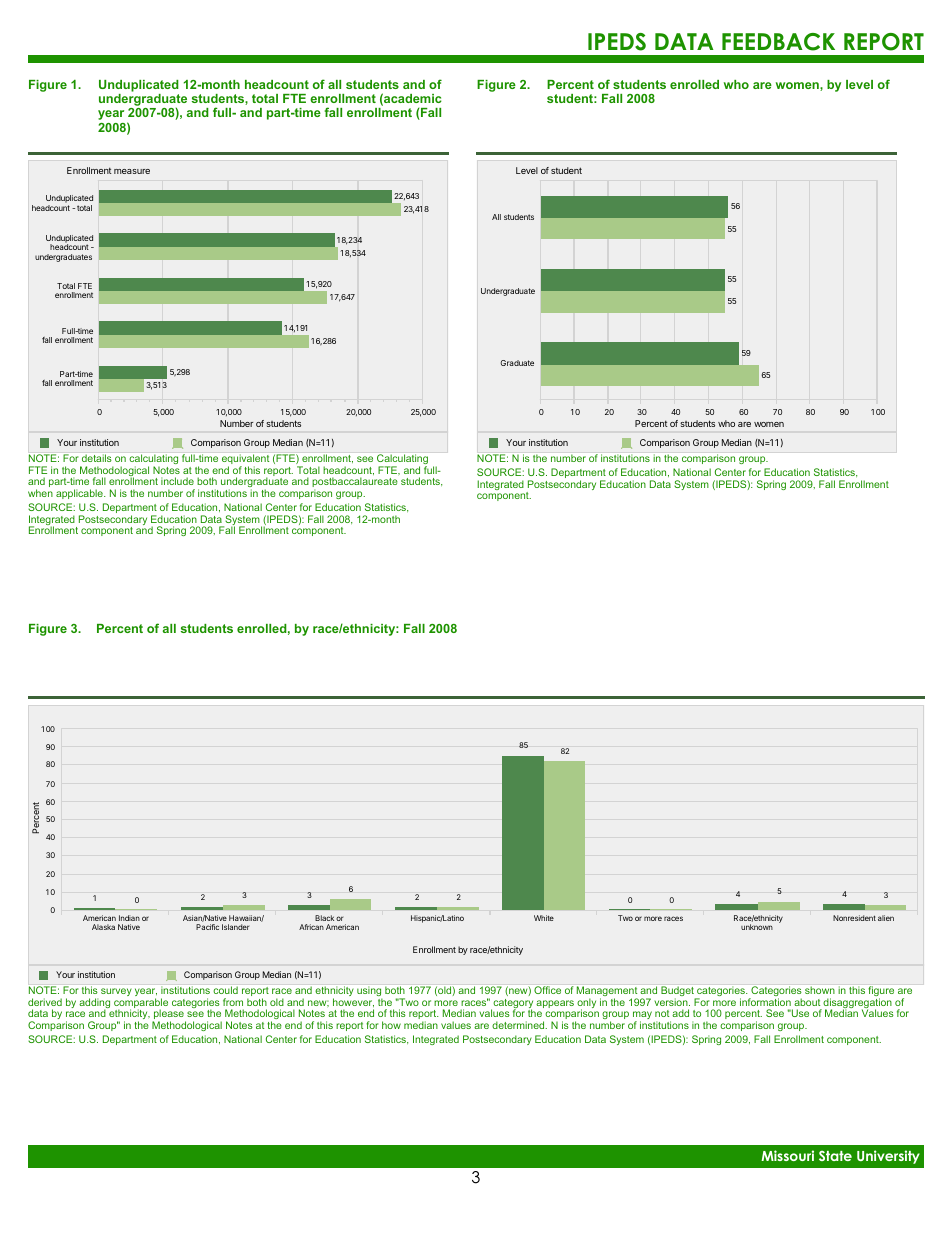  What do you see at coordinates (778, 42) in the screenshot?
I see `FEEDBACK` at bounding box center [778, 42].
